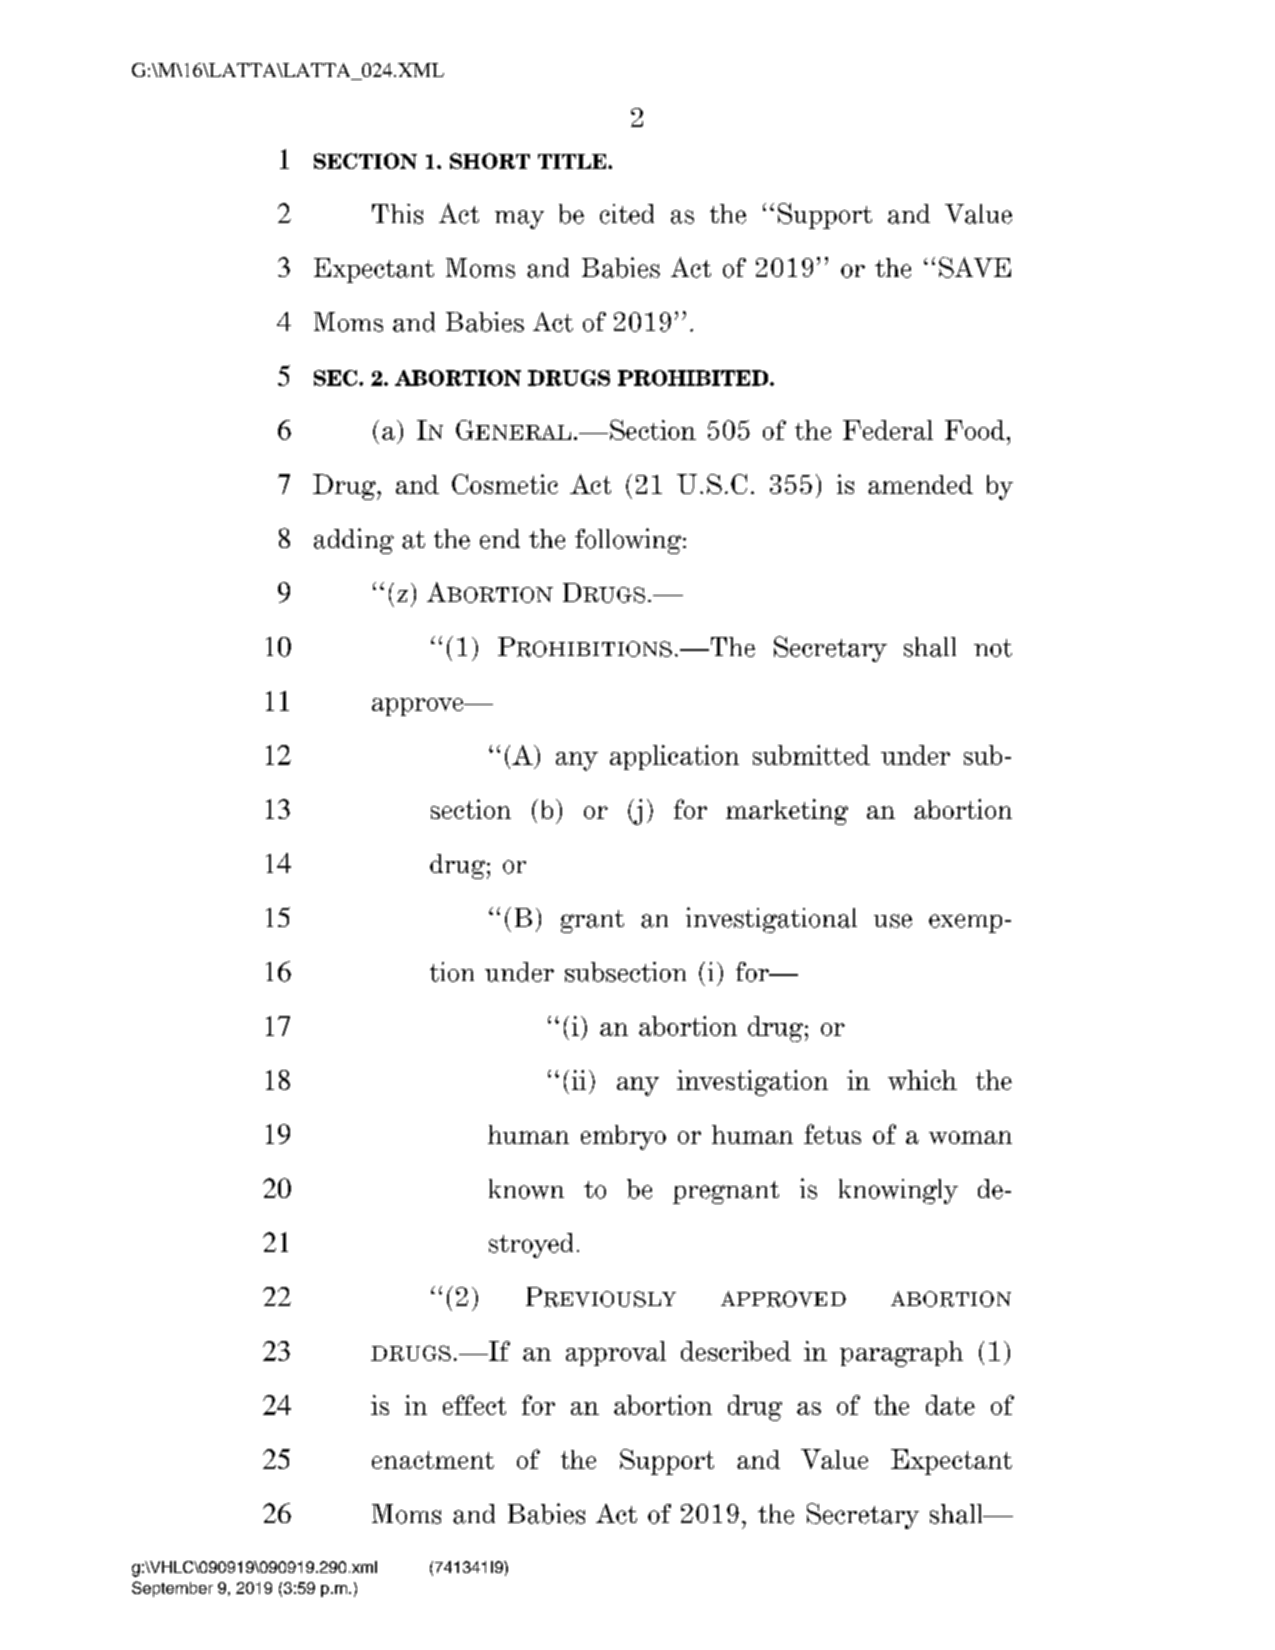 This screenshot has width=1275, height=1650. Describe the element at coordinates (354, 541) in the screenshot. I see `adding` at that location.
